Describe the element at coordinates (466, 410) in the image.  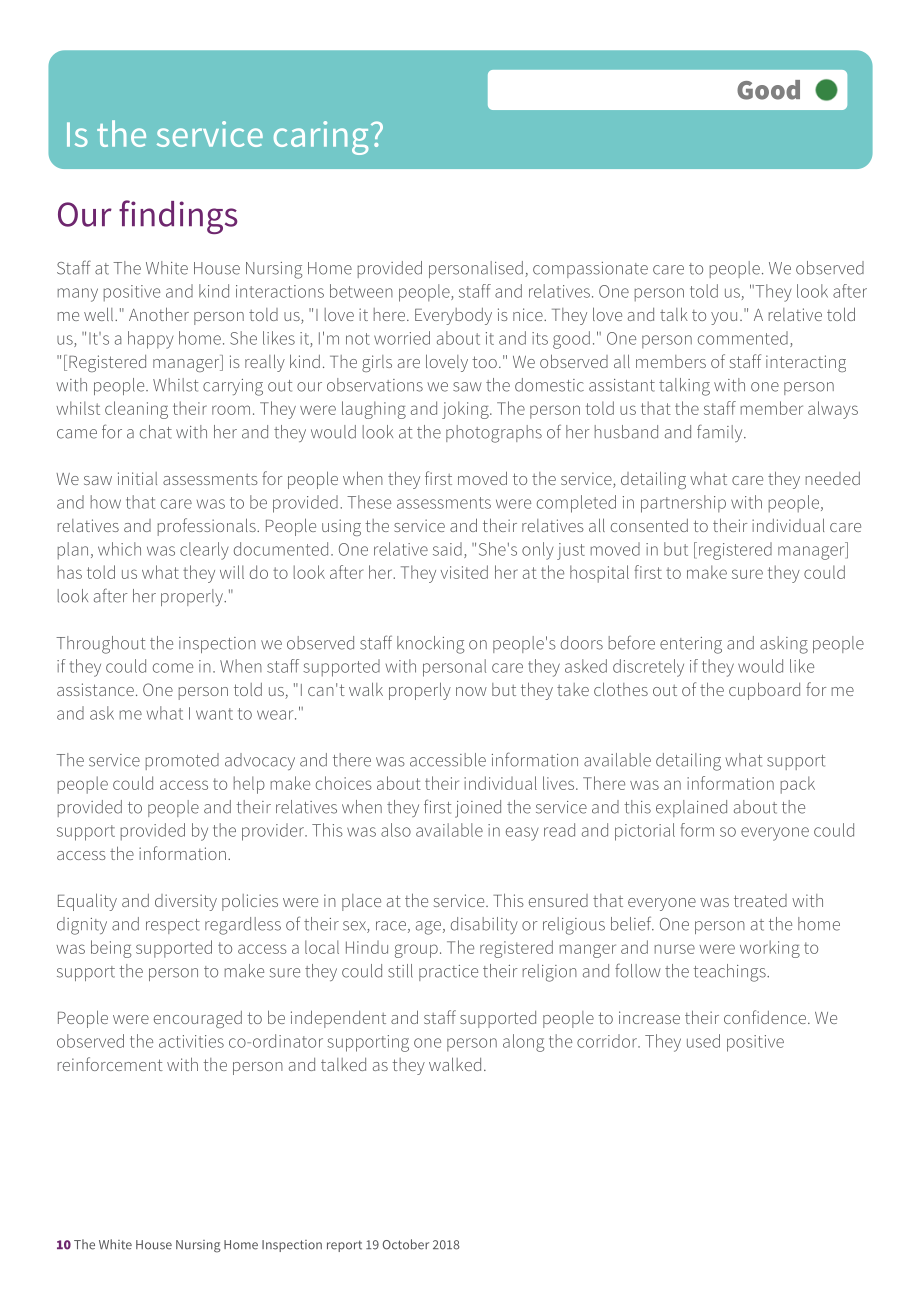
I see `joking` at that location.
